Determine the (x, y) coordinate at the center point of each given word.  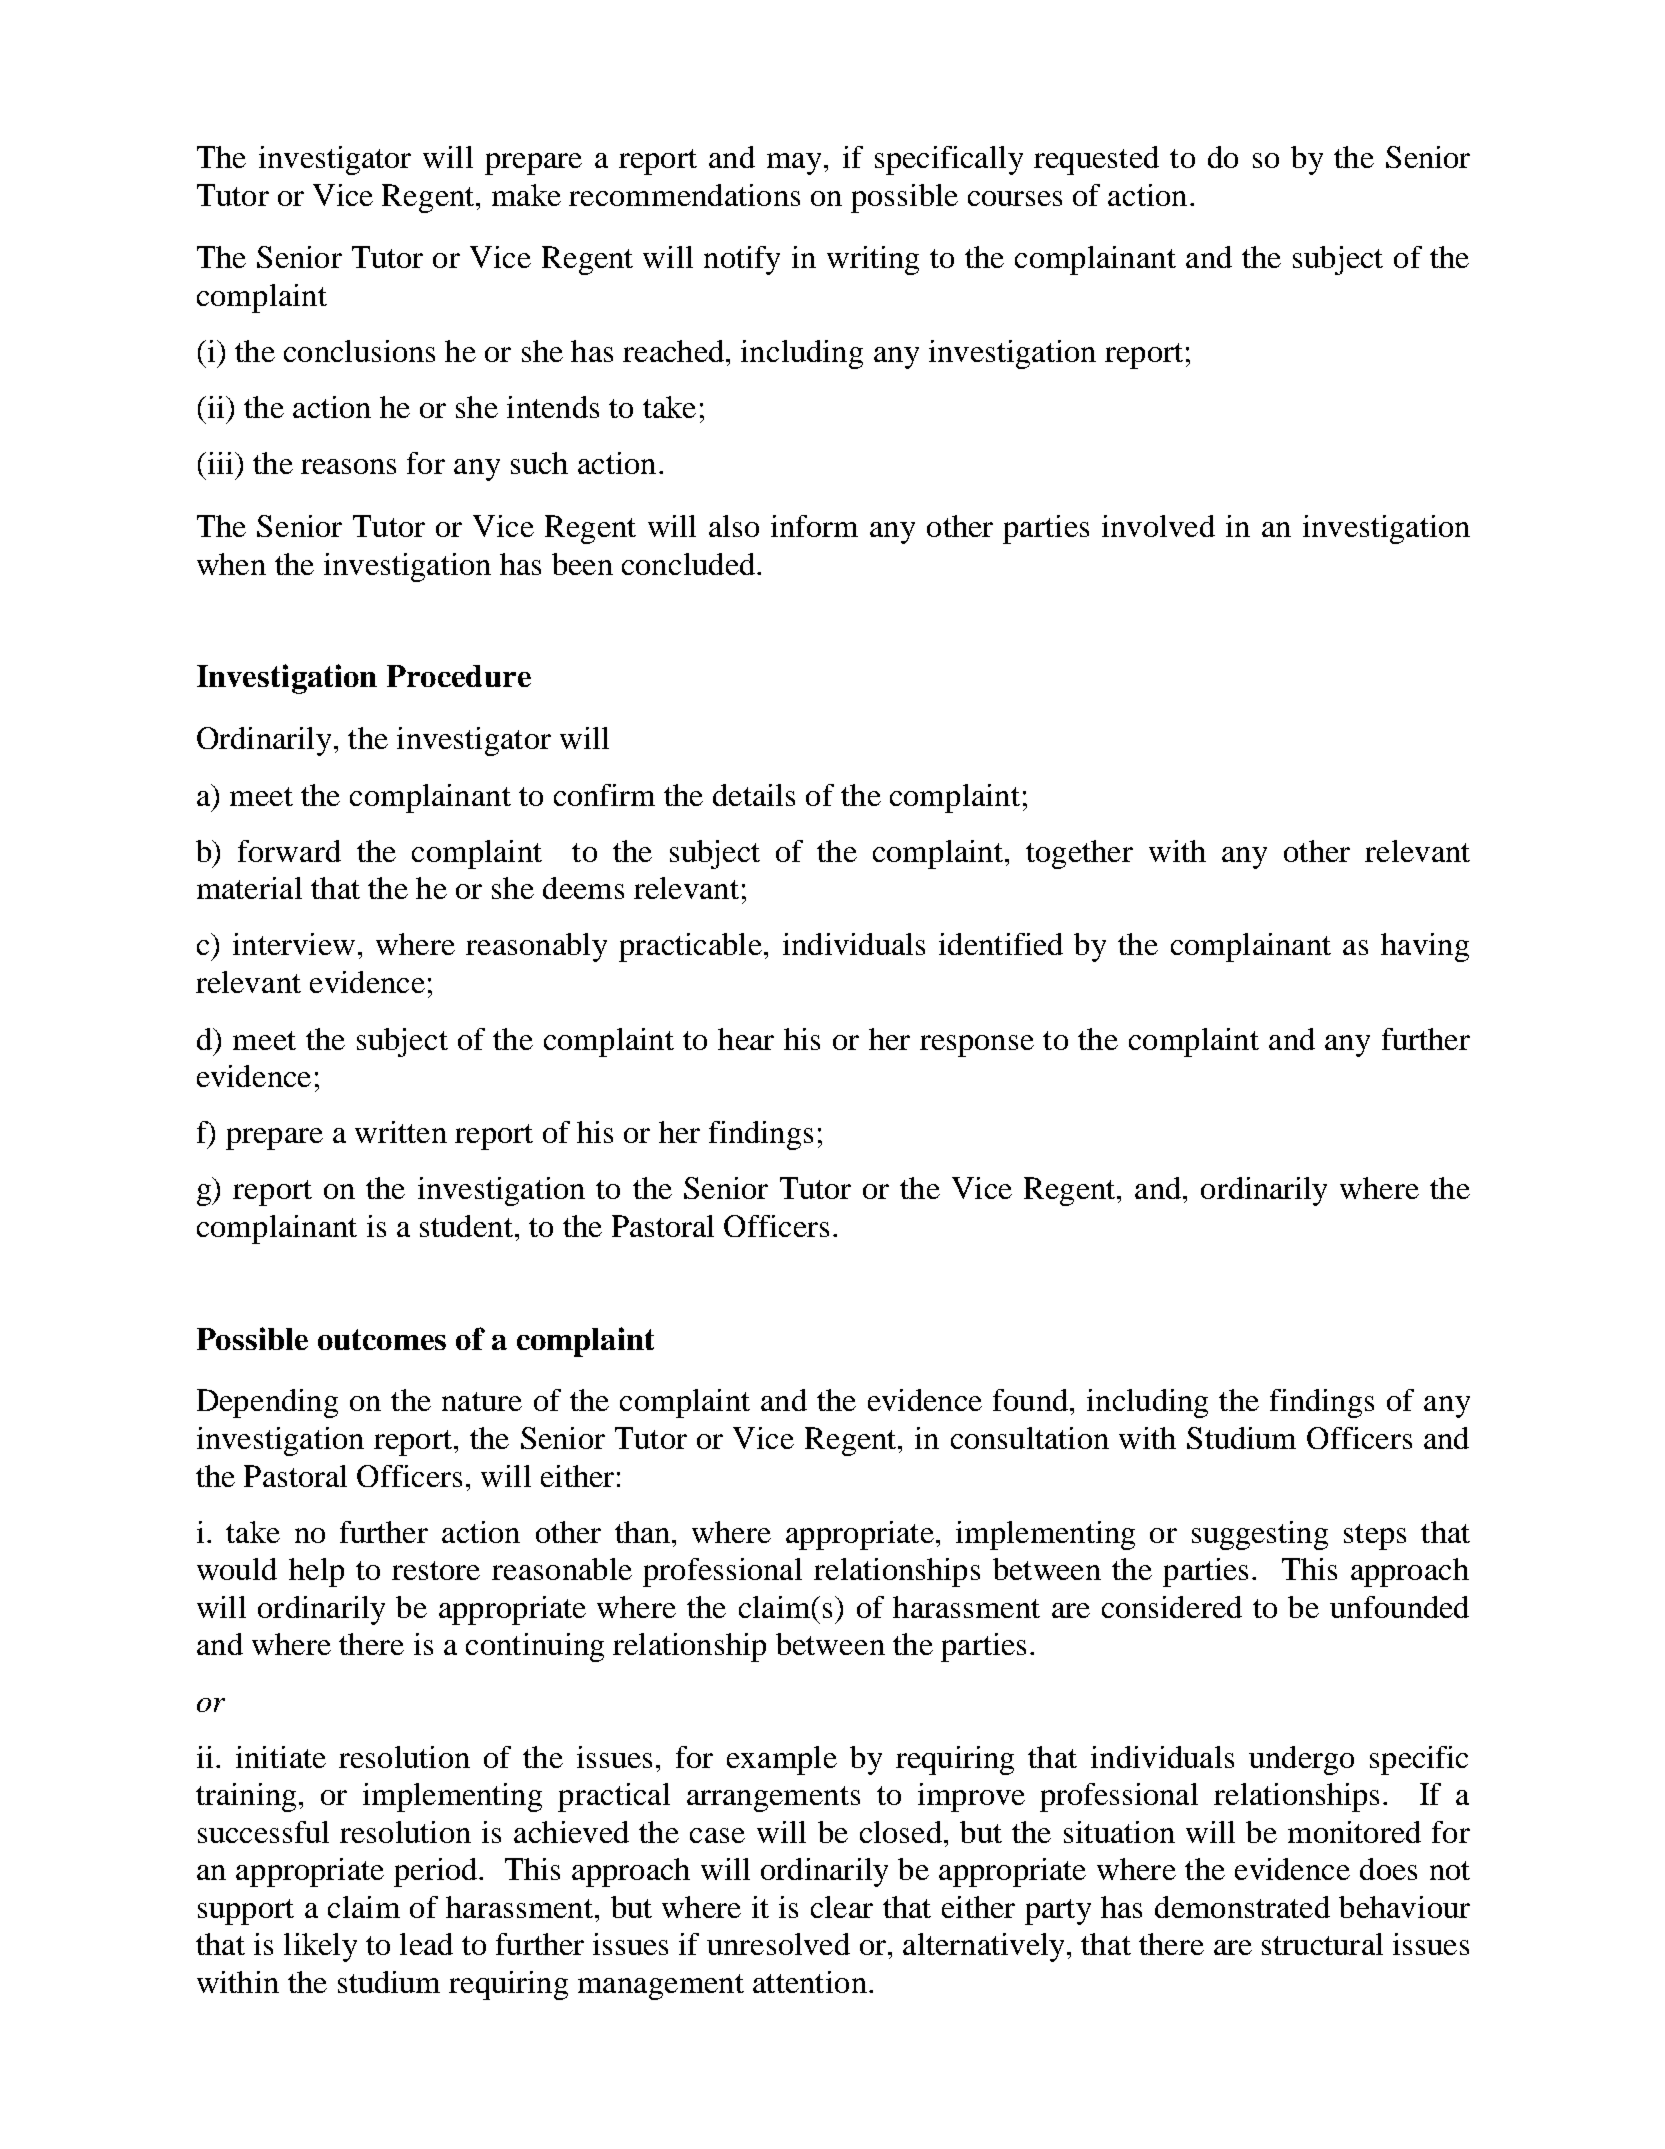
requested (1096, 160)
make (526, 195)
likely (320, 1947)
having (1425, 947)
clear (842, 1907)
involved (1158, 526)
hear (746, 1039)
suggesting (1260, 1535)
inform (814, 526)
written (401, 1132)
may (794, 164)
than (644, 1532)
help (316, 1572)
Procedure (459, 676)
